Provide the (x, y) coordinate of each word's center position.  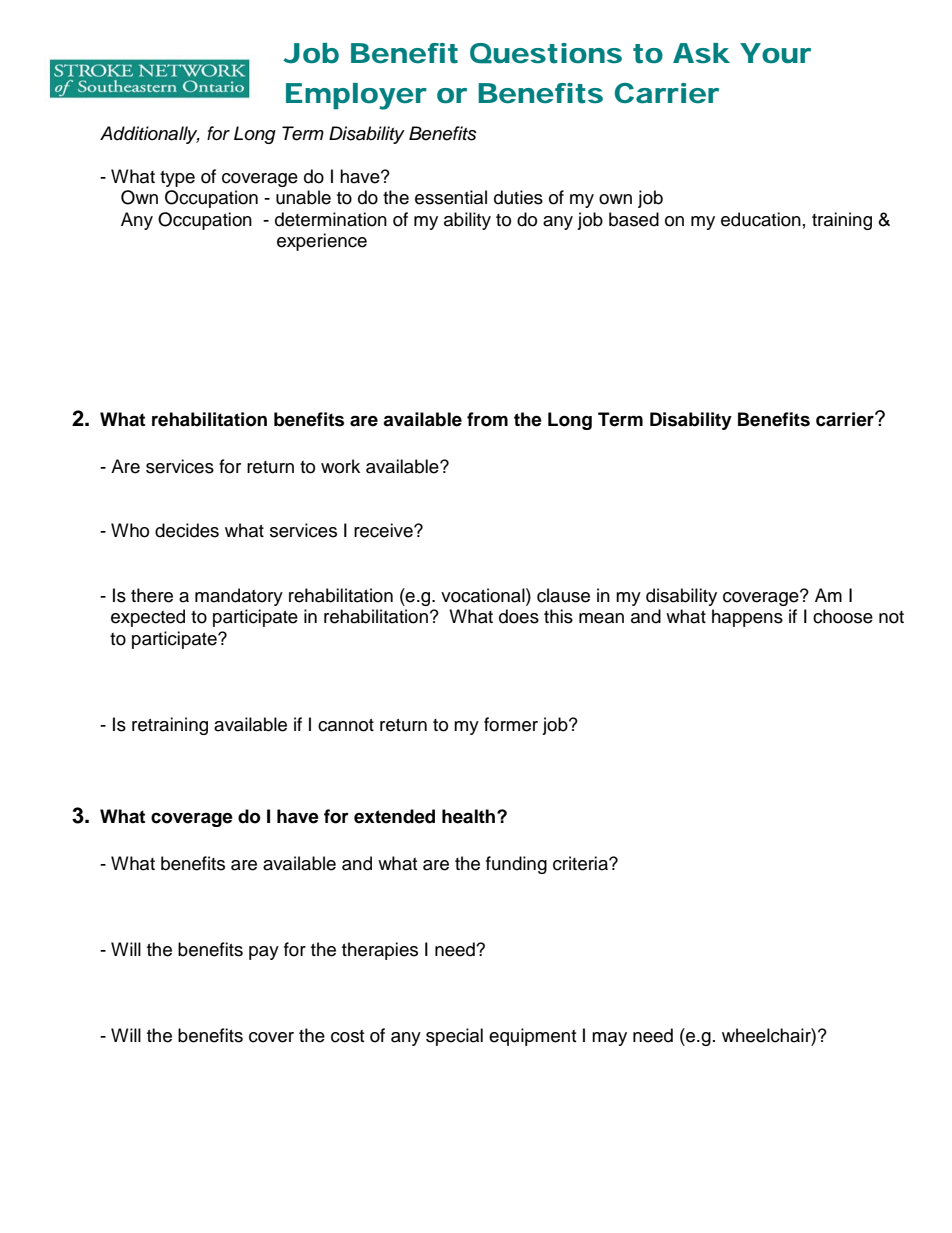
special (454, 1037)
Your (775, 53)
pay (264, 953)
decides (187, 530)
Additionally (150, 135)
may (609, 1039)
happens (747, 618)
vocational (484, 595)
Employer (356, 96)
